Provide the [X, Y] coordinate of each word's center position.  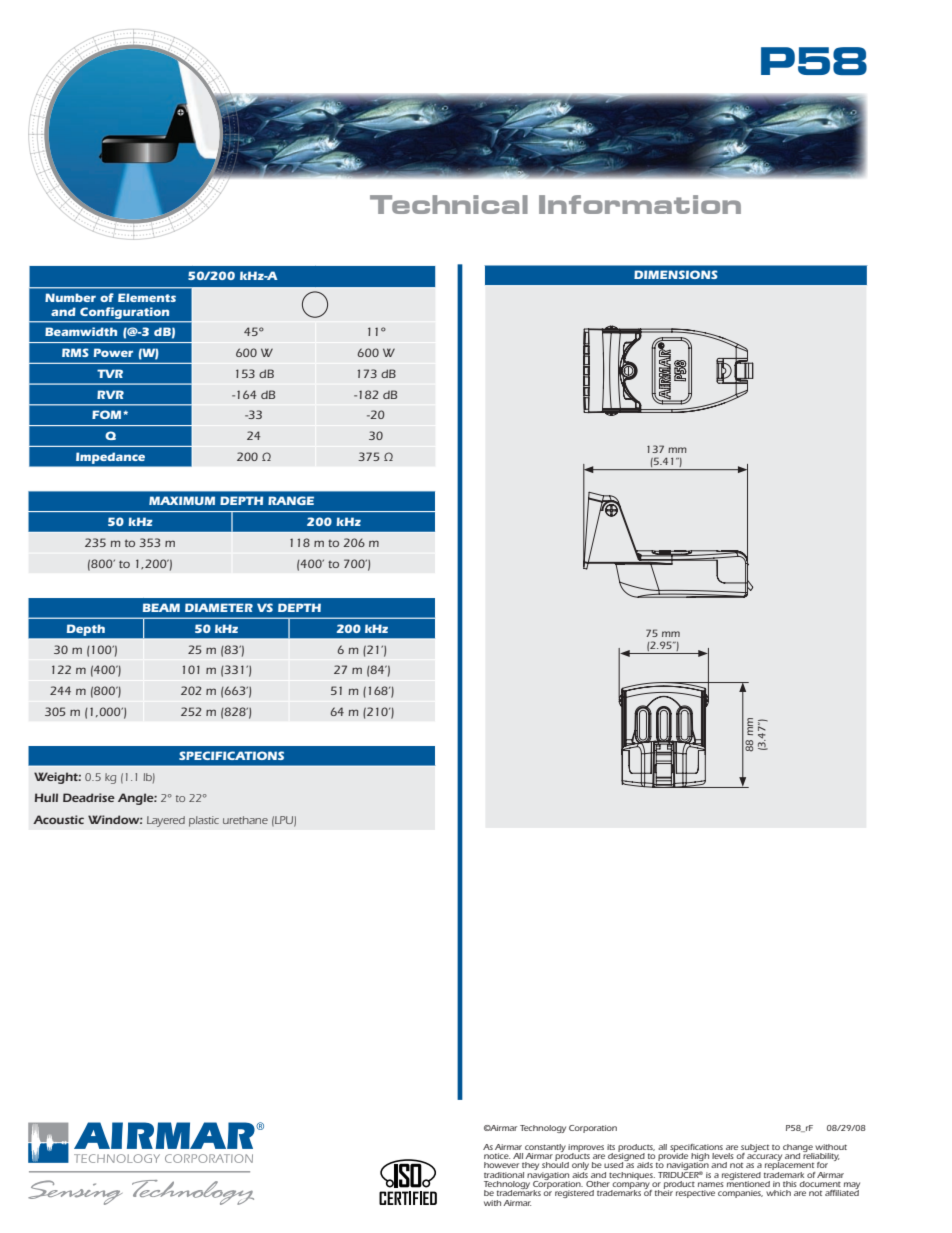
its [611, 1147]
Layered [166, 821]
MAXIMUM [182, 500]
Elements [147, 297]
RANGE [291, 500]
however [501, 1165]
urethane [245, 820]
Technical [449, 204]
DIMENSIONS [676, 274]
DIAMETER [219, 607]
